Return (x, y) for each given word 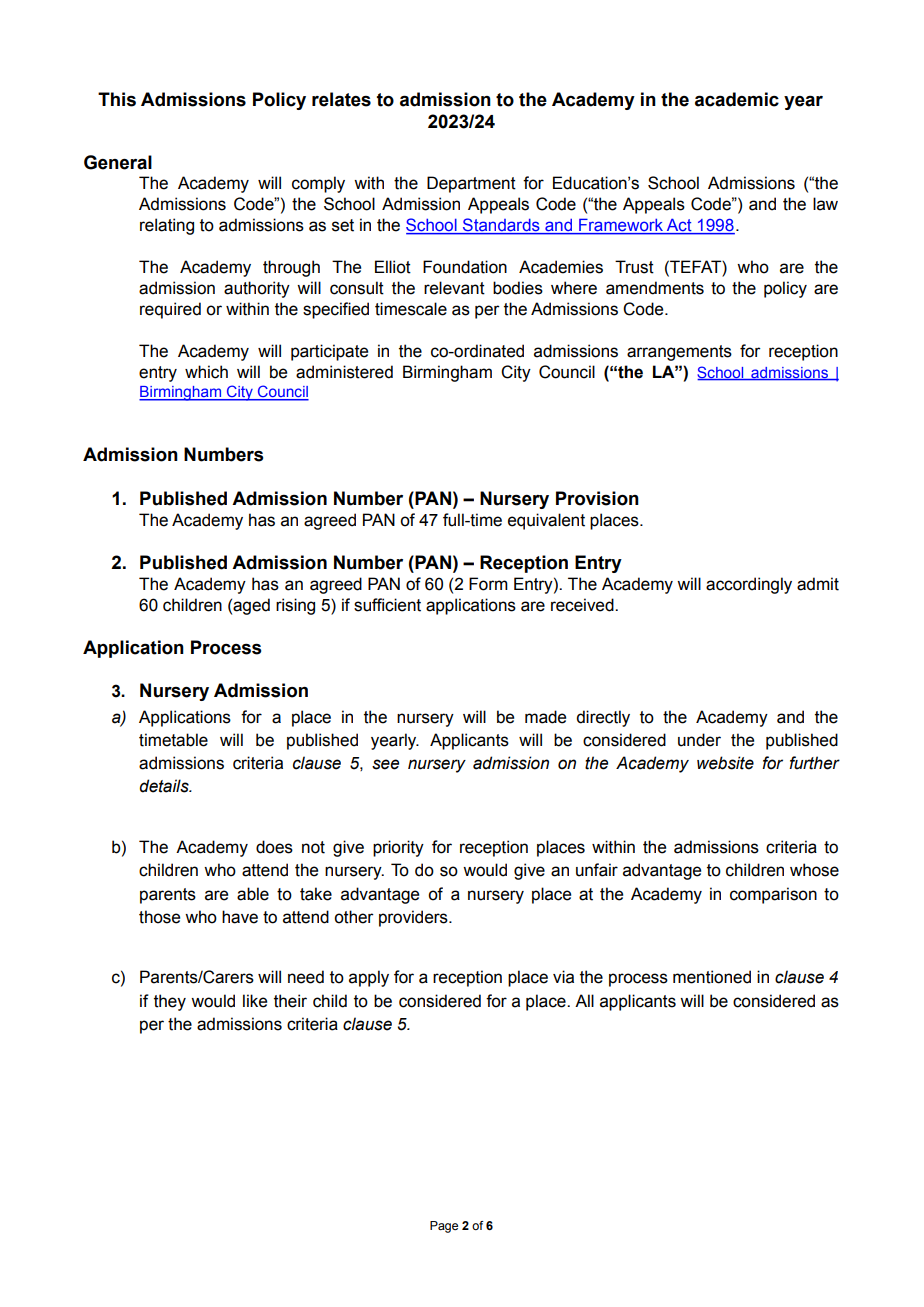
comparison (773, 895)
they (170, 1002)
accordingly (749, 585)
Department (471, 184)
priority (398, 848)
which (206, 372)
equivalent (546, 521)
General (118, 162)
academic (737, 99)
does (274, 847)
